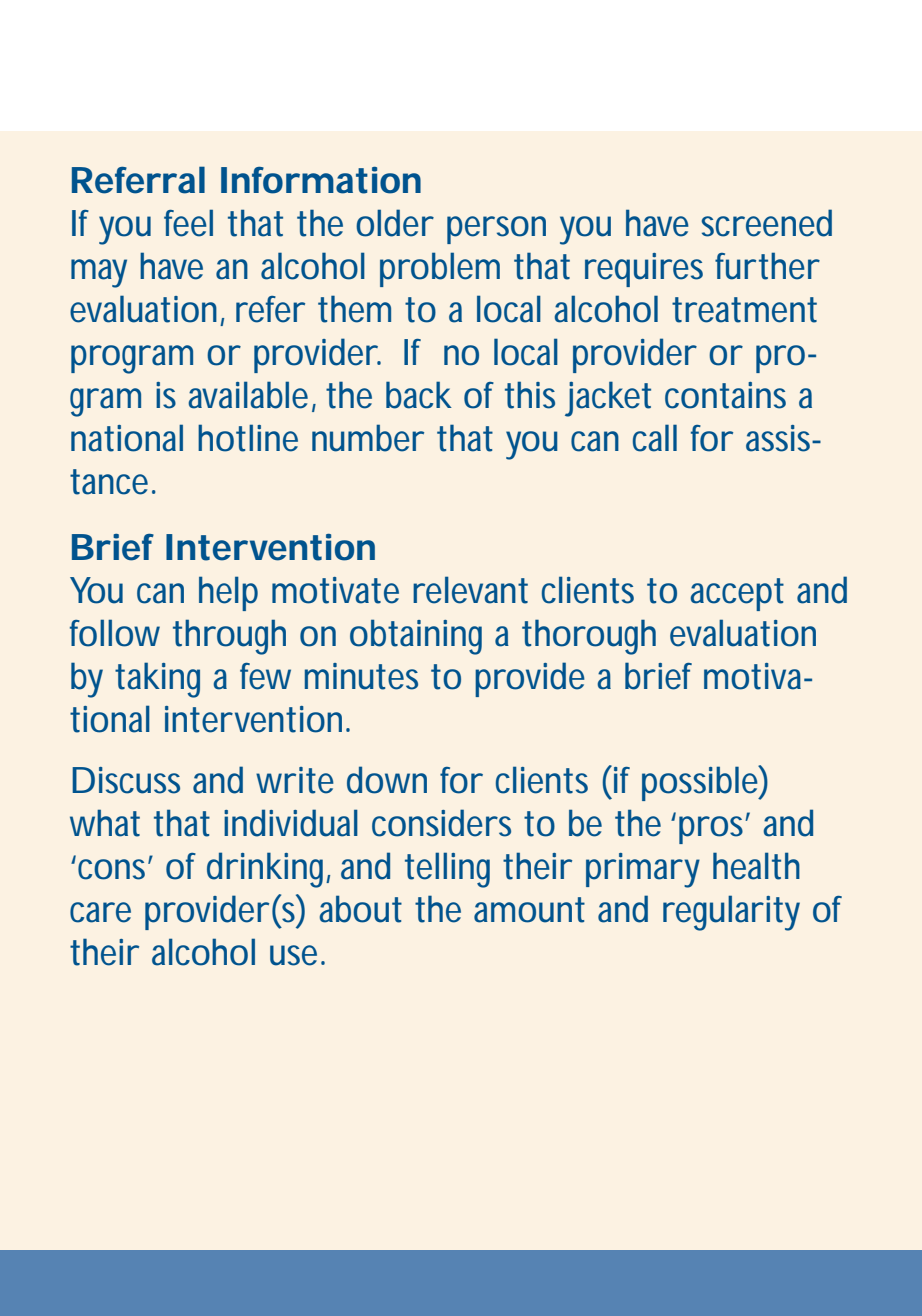 This screenshot has width=922, height=1316. I want to click on accept, so click(737, 594).
